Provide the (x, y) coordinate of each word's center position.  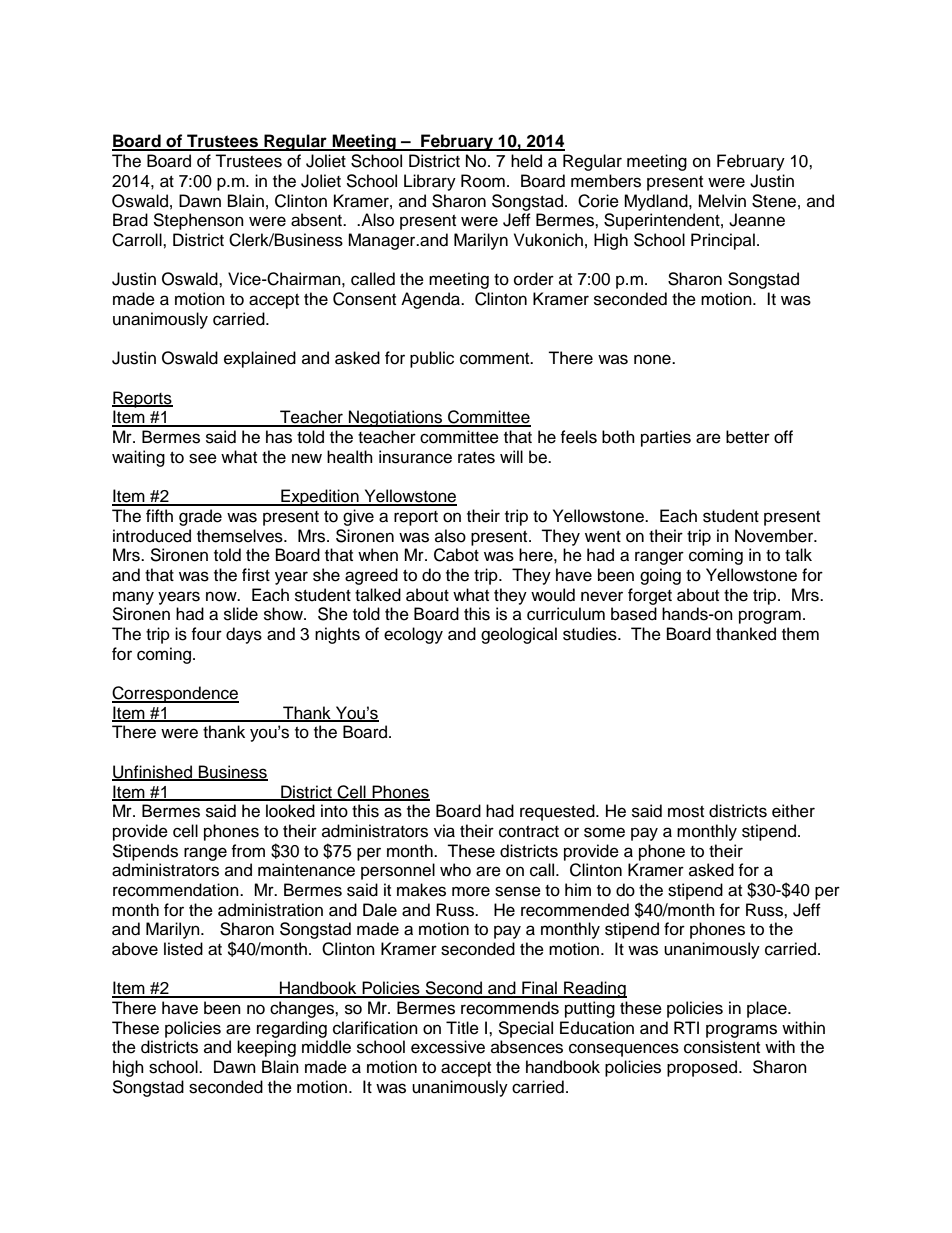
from (248, 851)
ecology (413, 635)
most (686, 812)
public (432, 359)
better (748, 437)
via (444, 831)
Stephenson (198, 221)
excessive (448, 1047)
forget (650, 596)
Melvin (722, 201)
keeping (266, 1048)
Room (483, 181)
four (206, 634)
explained (260, 359)
